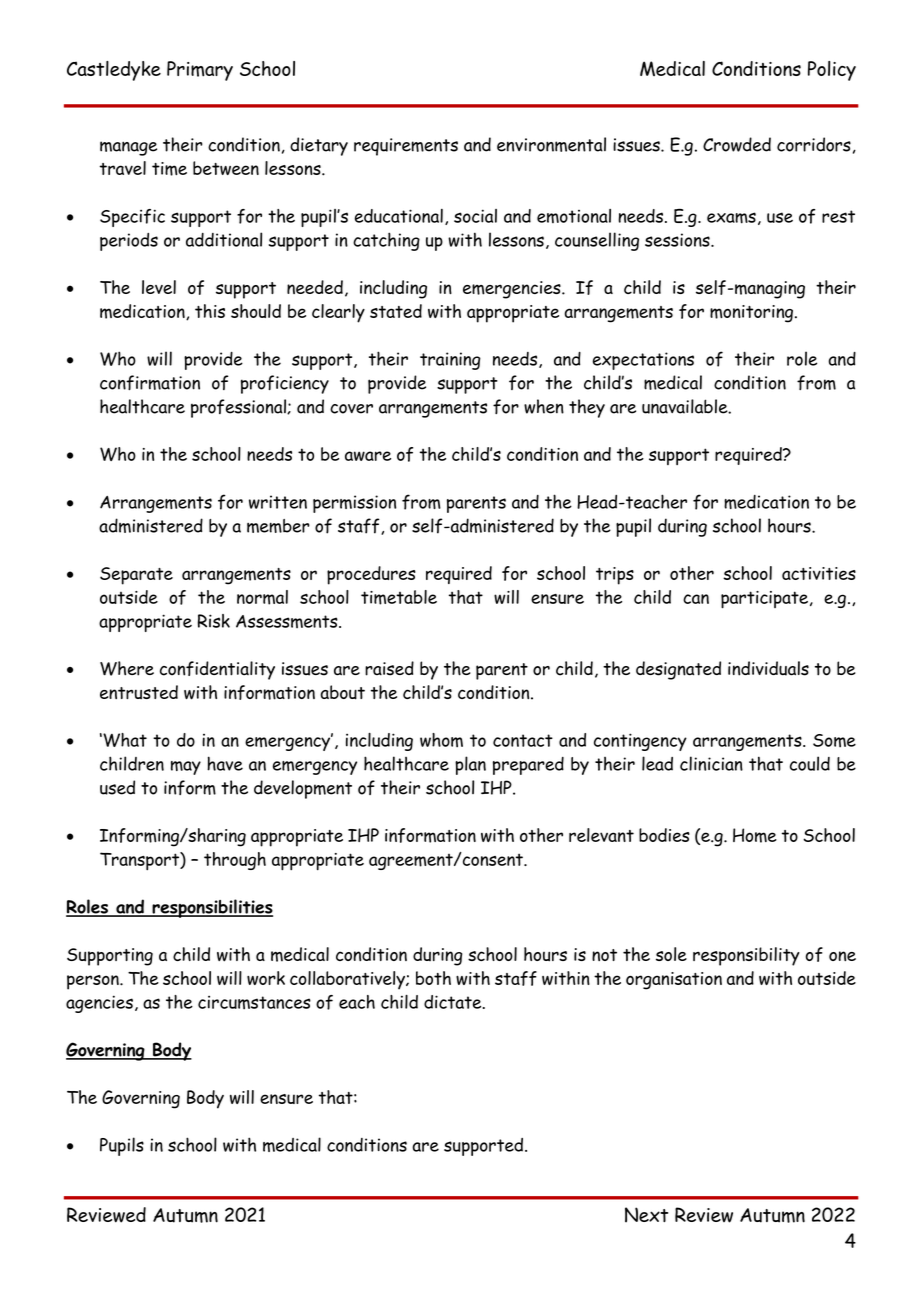 Image resolution: width=924 pixels, height=1308 pixels. I want to click on Next, so click(646, 1215).
